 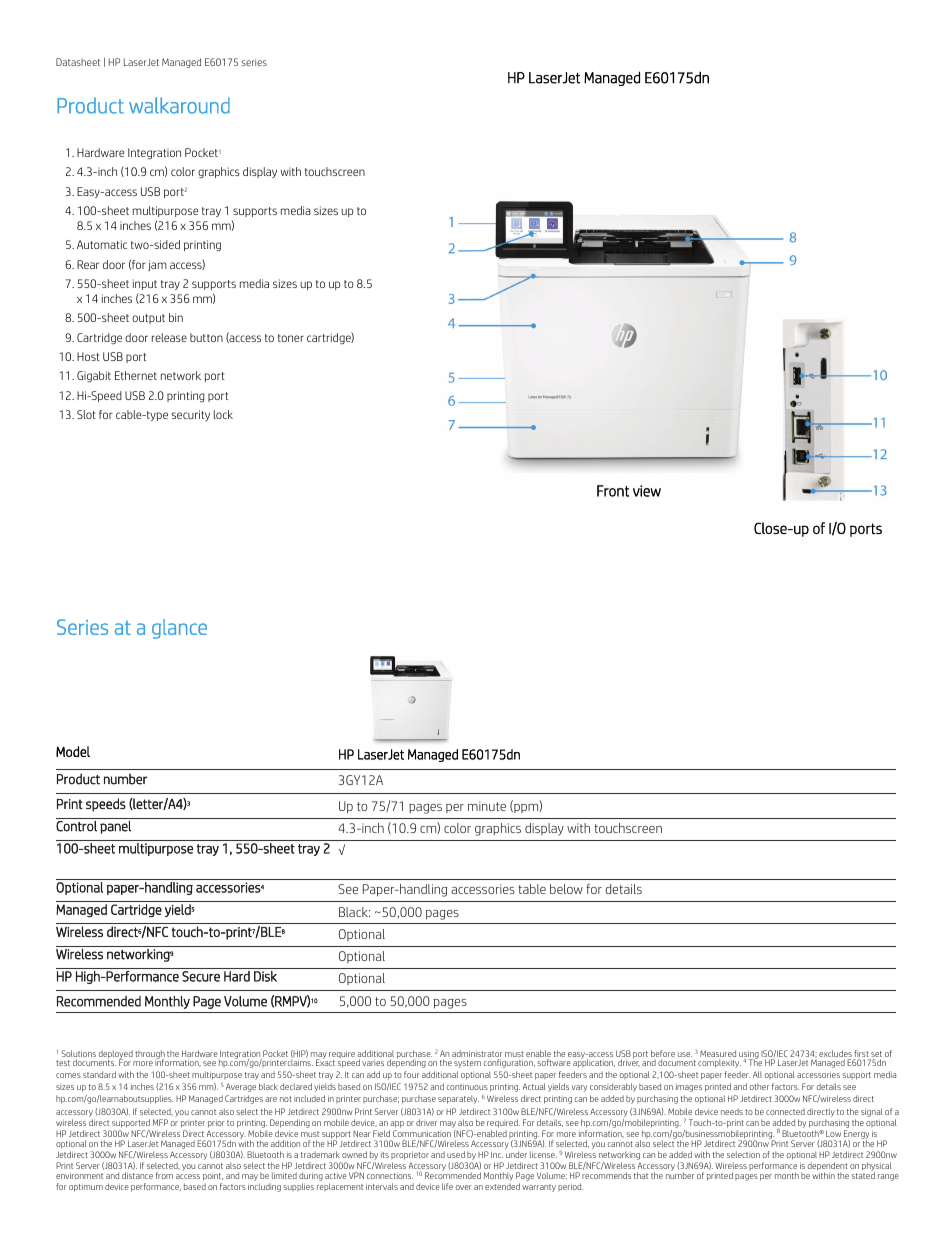 I want to click on from, so click(x=164, y=1175).
